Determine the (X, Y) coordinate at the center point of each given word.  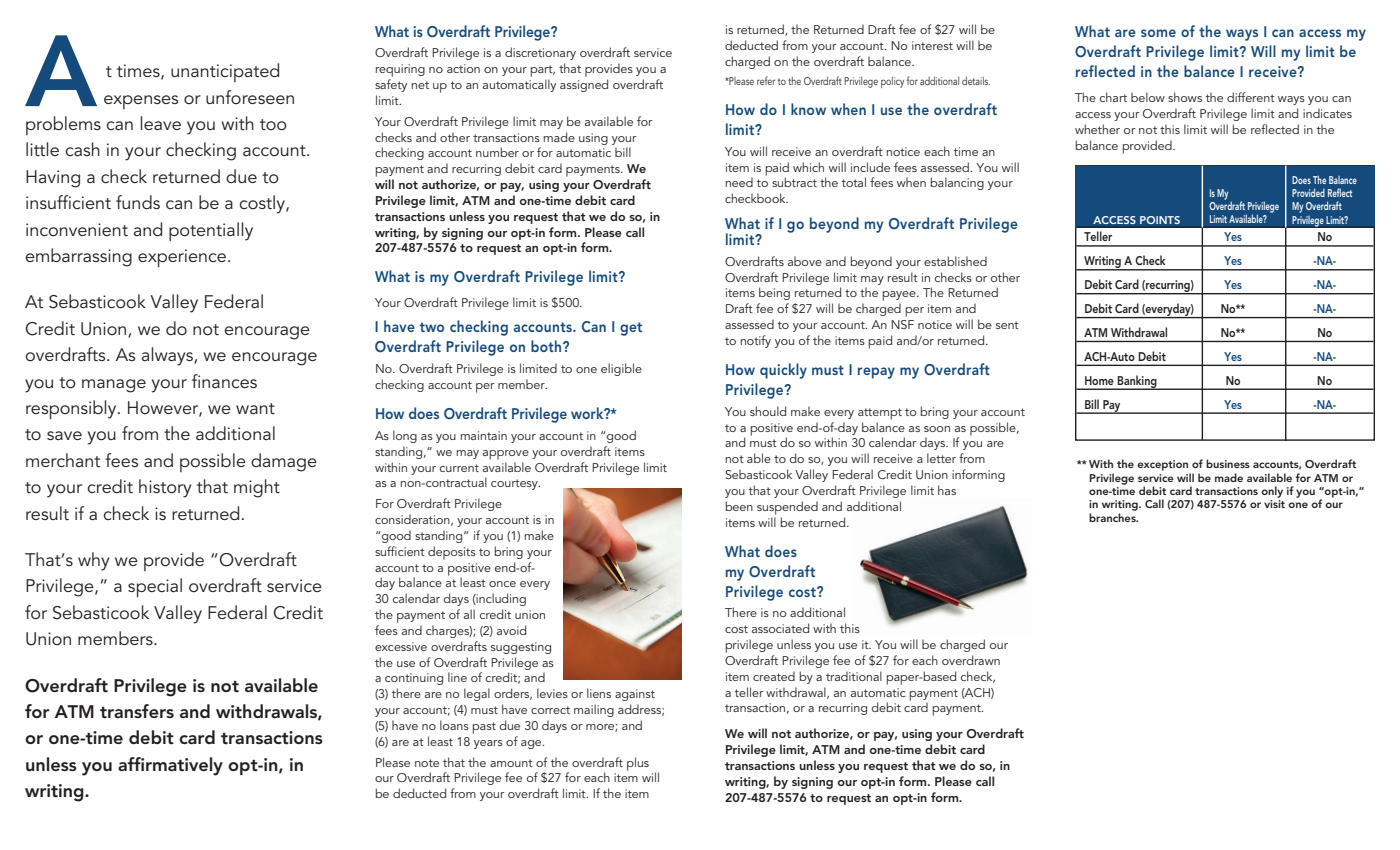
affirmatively (170, 766)
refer (766, 80)
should (768, 411)
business (1228, 463)
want (255, 408)
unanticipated (225, 72)
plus (638, 764)
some (1158, 33)
